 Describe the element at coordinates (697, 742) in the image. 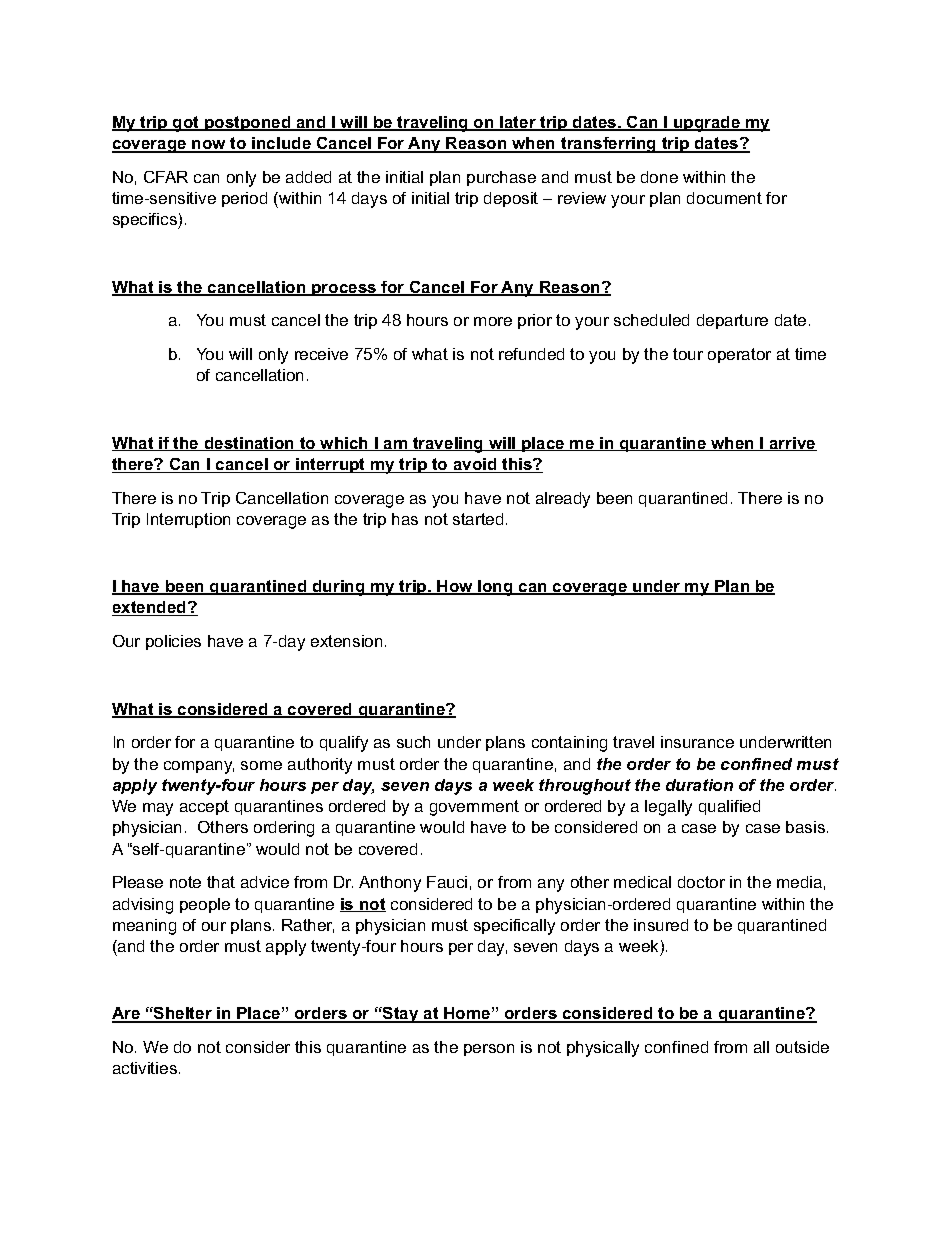

I see `insurance` at that location.
